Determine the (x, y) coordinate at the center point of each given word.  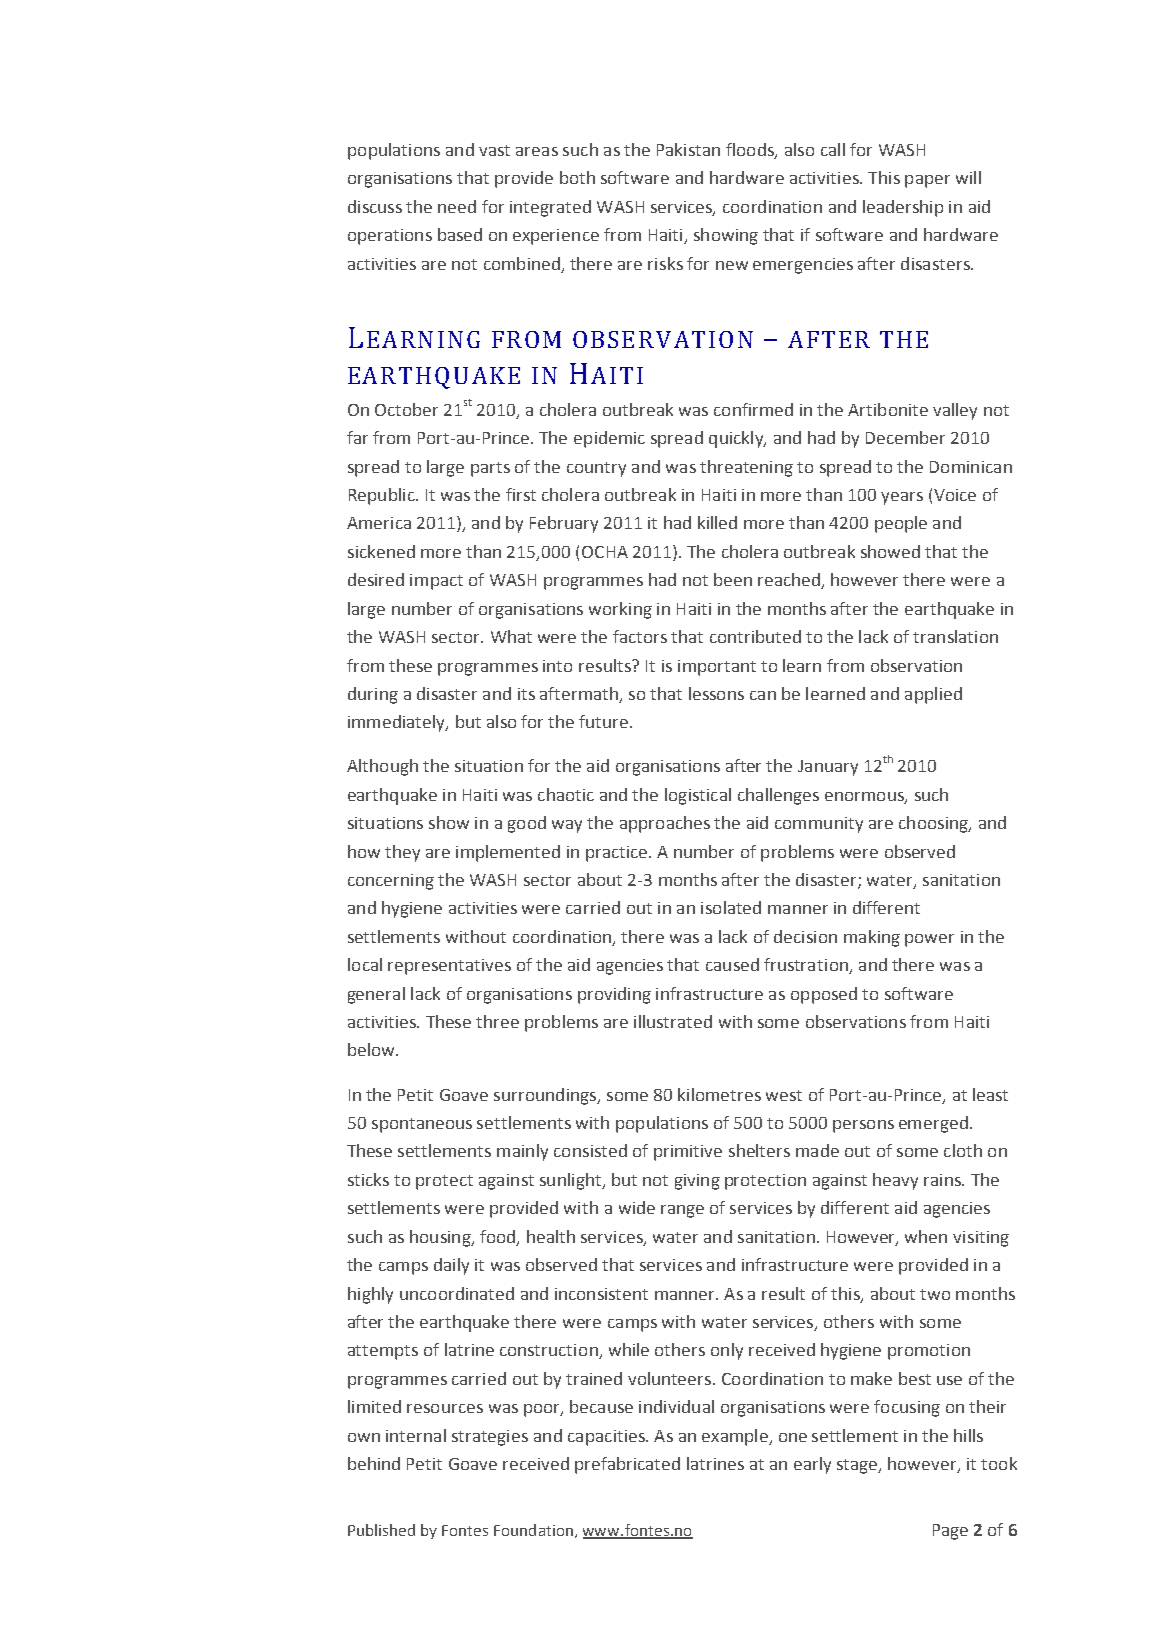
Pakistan (688, 149)
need (457, 206)
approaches (665, 824)
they (402, 853)
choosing (934, 824)
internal (416, 1435)
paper (927, 181)
